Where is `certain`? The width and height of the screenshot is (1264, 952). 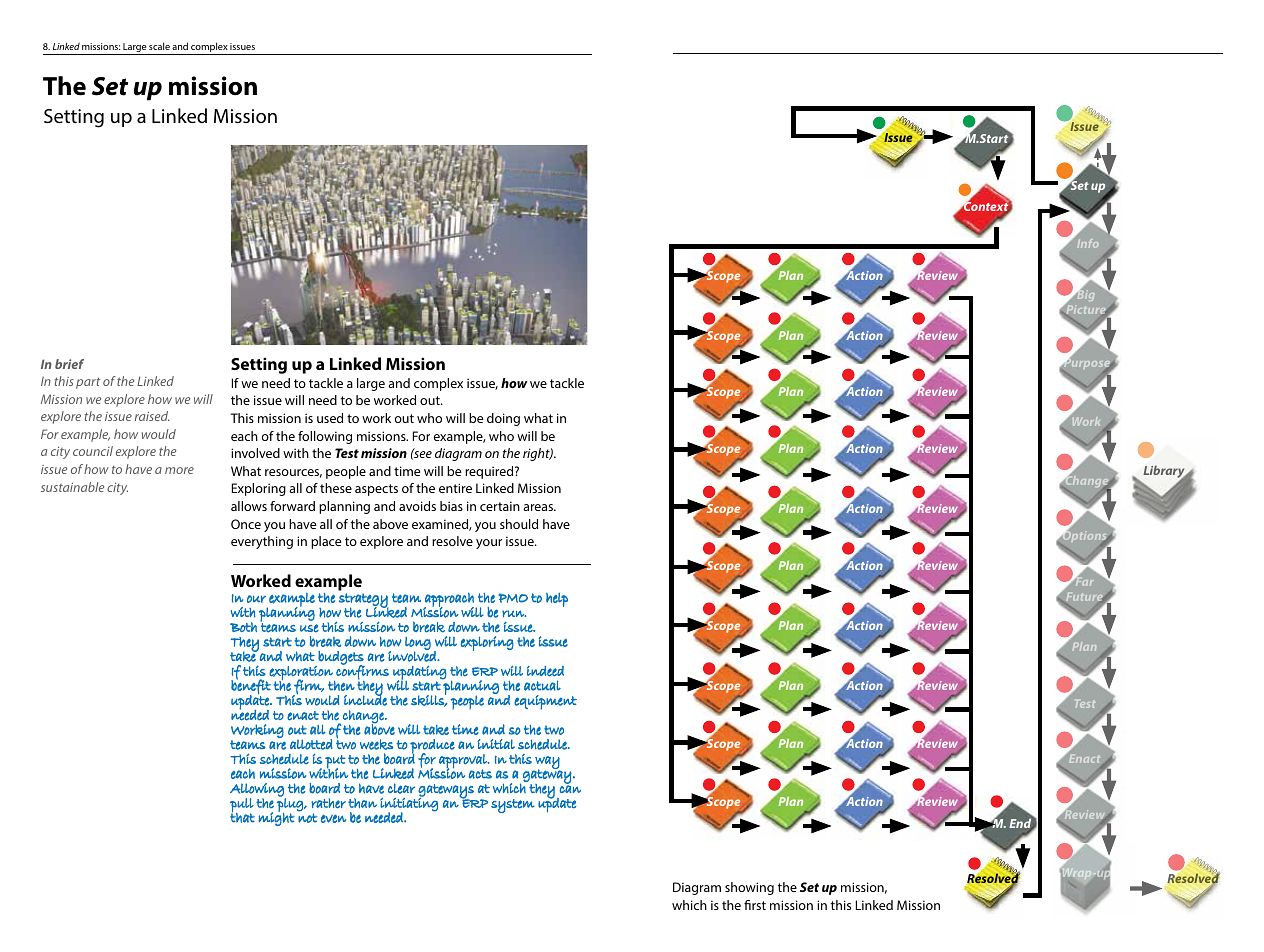
certain is located at coordinates (500, 506).
